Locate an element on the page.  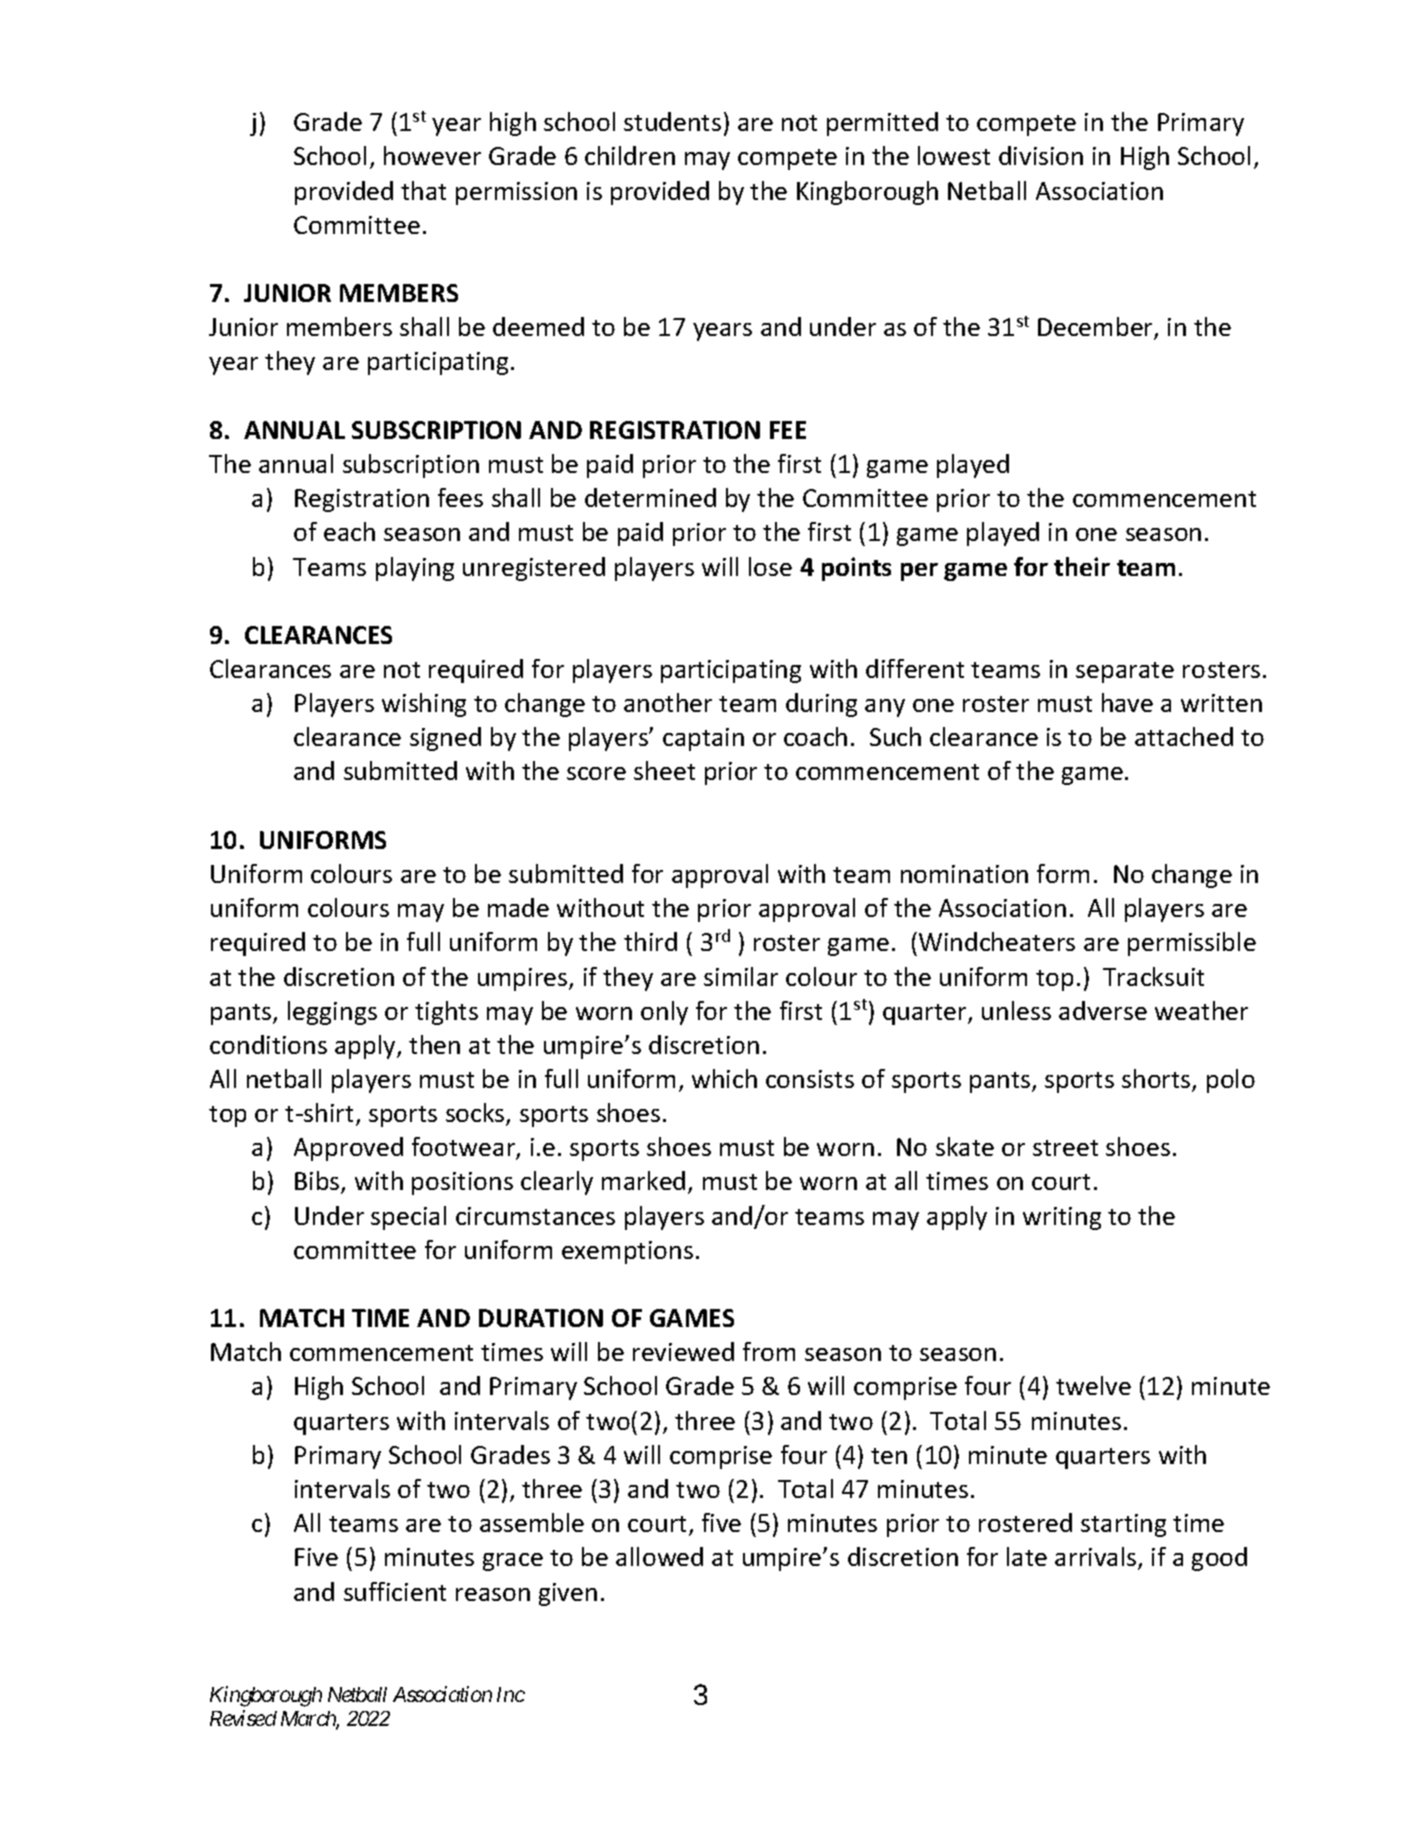
their is located at coordinates (1082, 566).
